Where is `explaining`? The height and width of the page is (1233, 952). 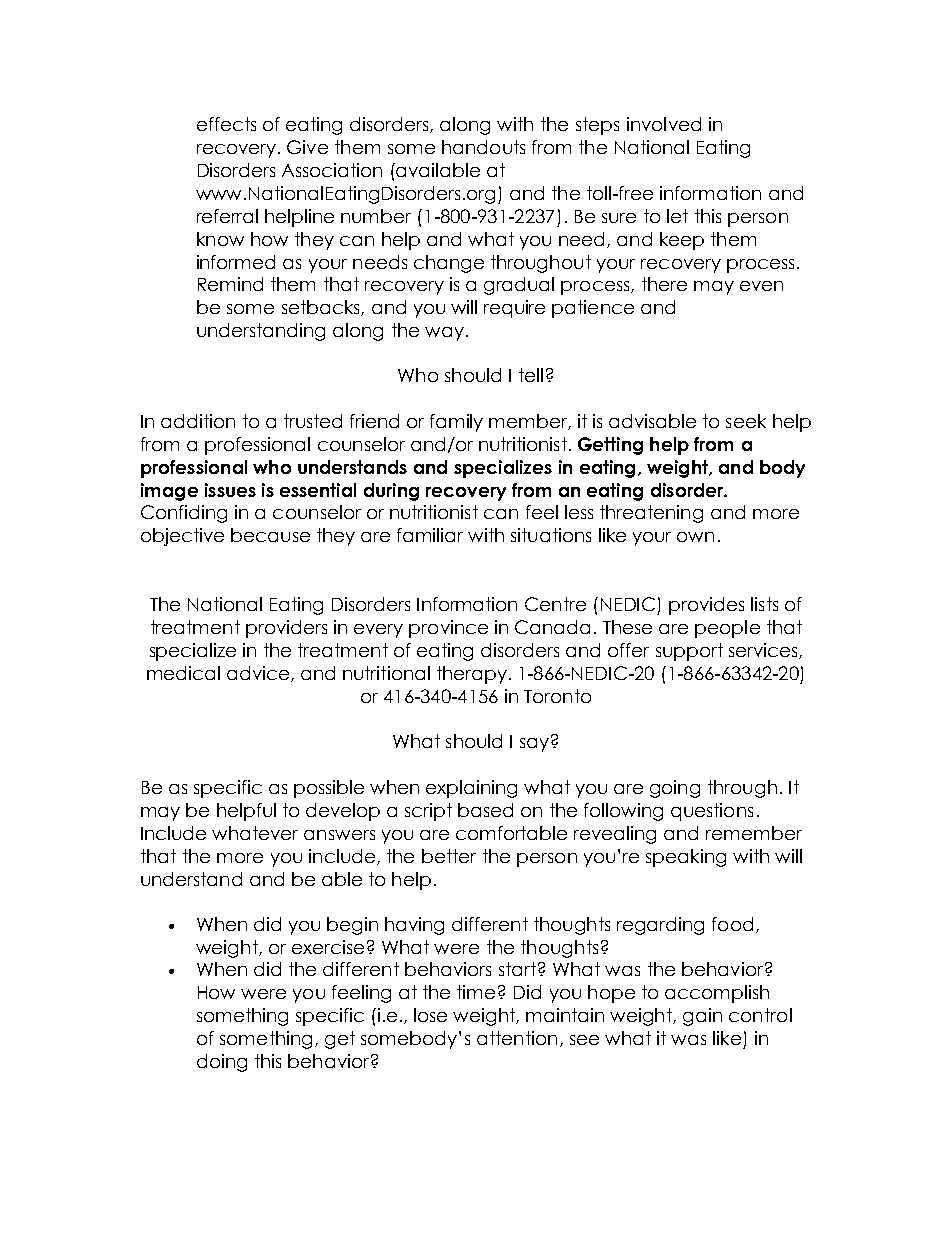 explaining is located at coordinates (471, 789).
